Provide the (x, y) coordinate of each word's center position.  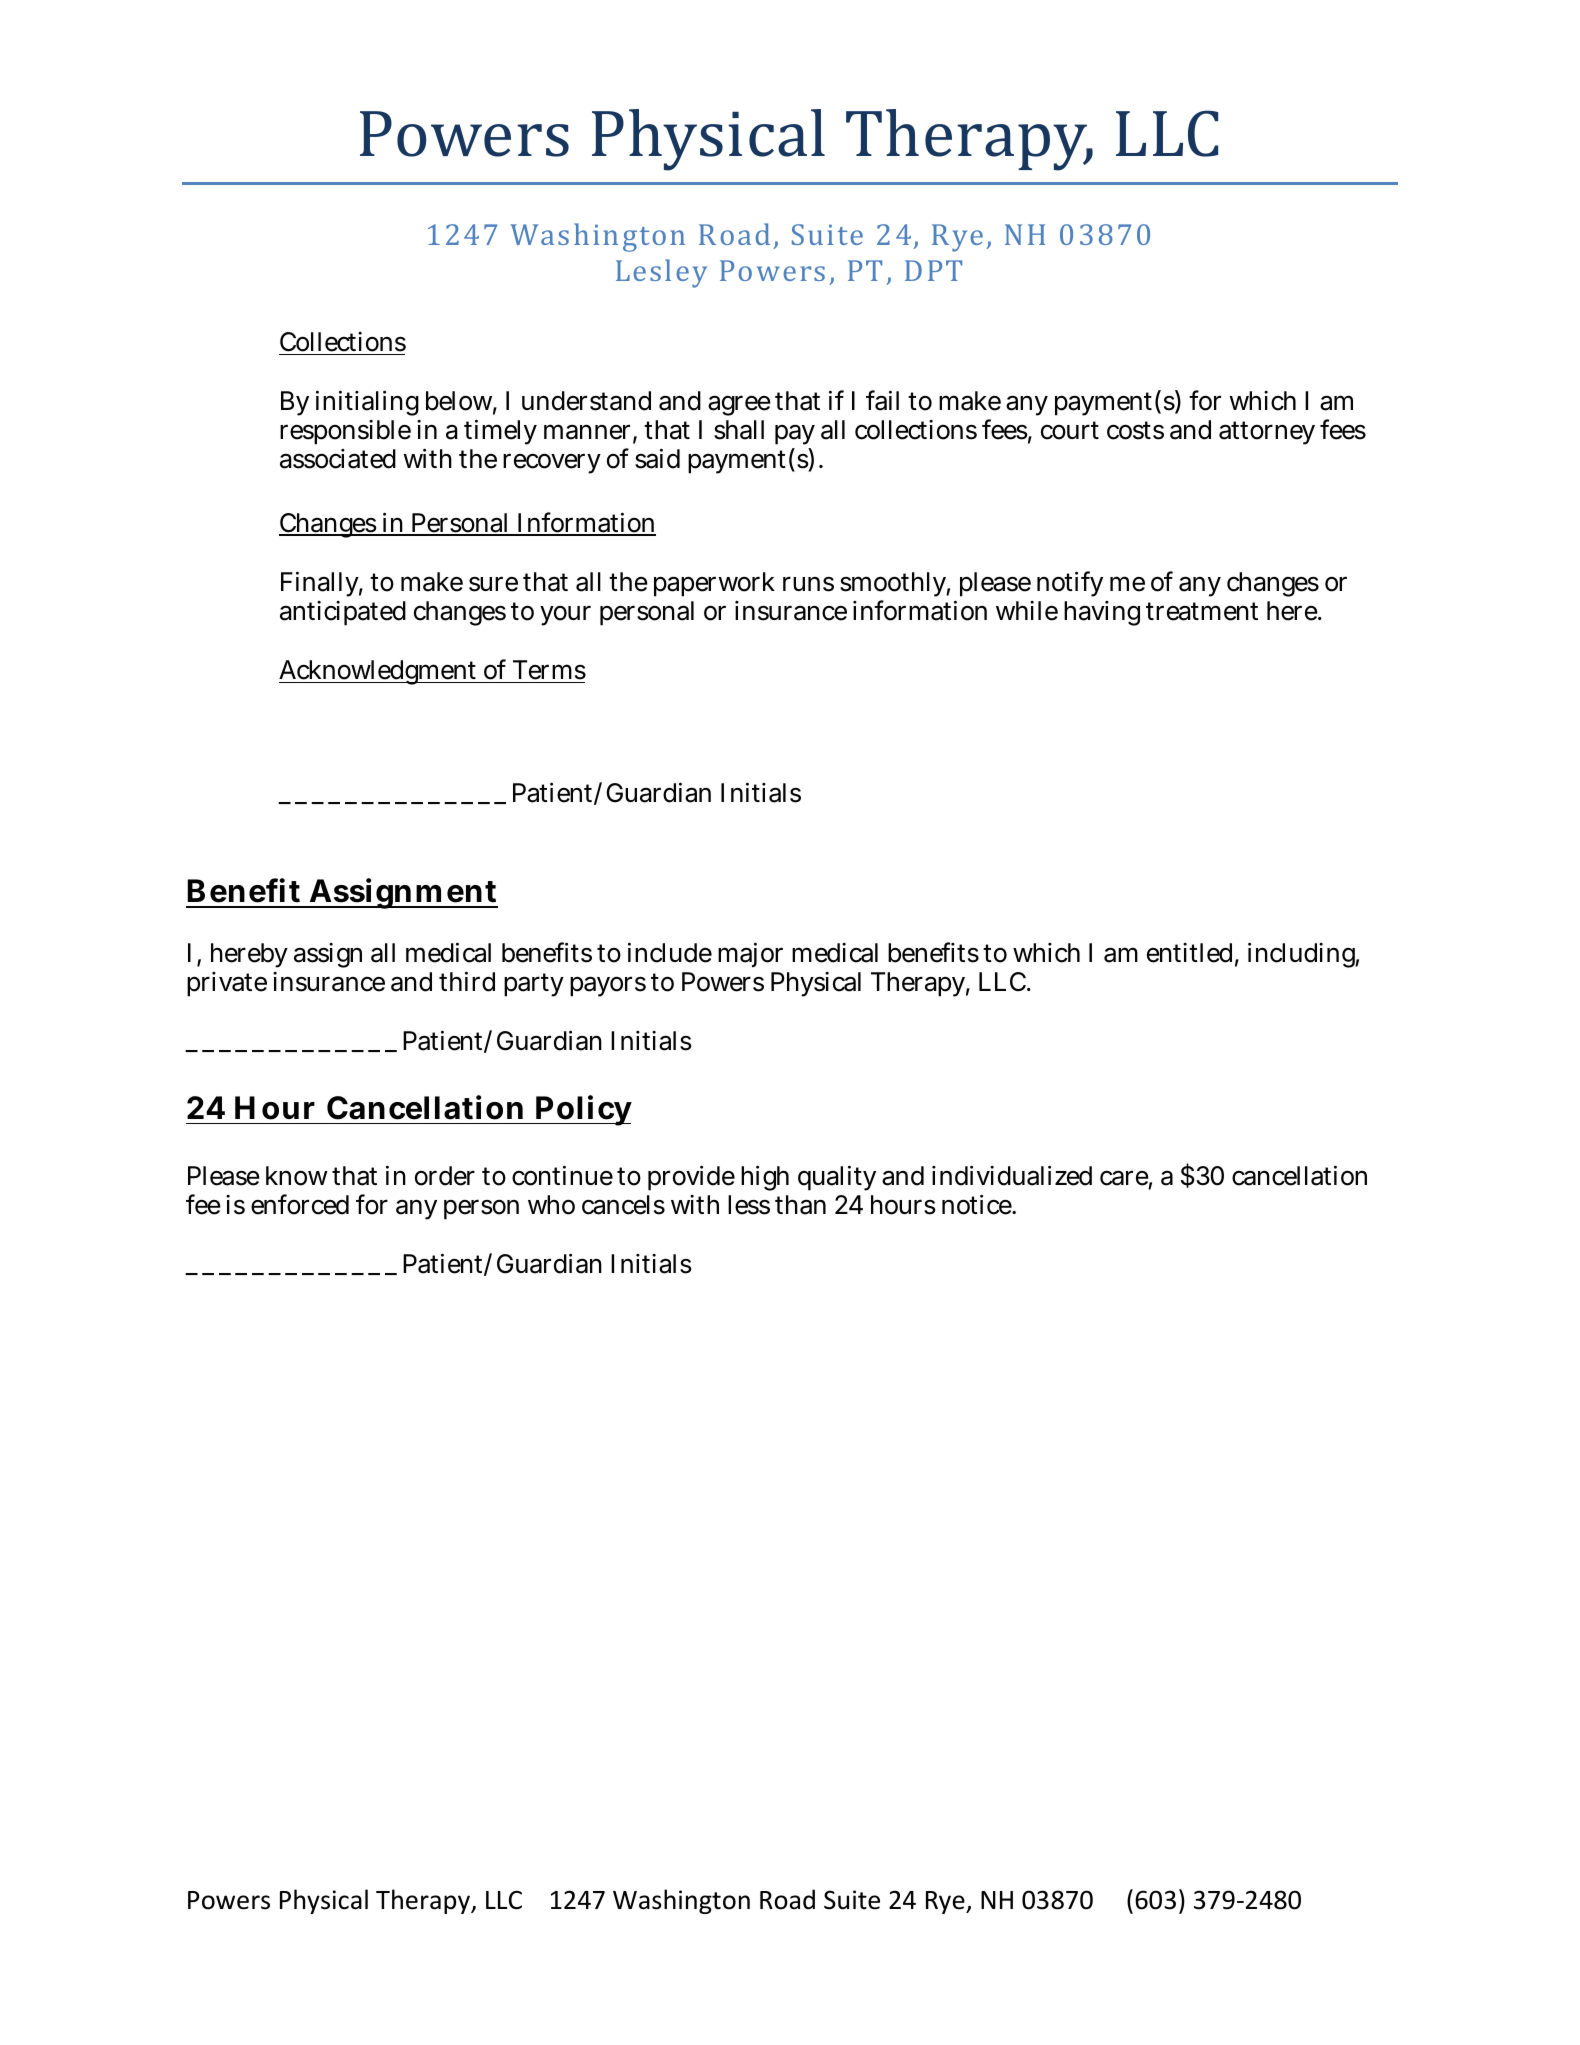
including (1303, 955)
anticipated (343, 613)
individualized (1012, 1175)
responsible (345, 432)
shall (739, 430)
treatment (1202, 612)
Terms (549, 670)
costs (1135, 430)
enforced (300, 1204)
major (750, 955)
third (467, 981)
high (765, 1178)
